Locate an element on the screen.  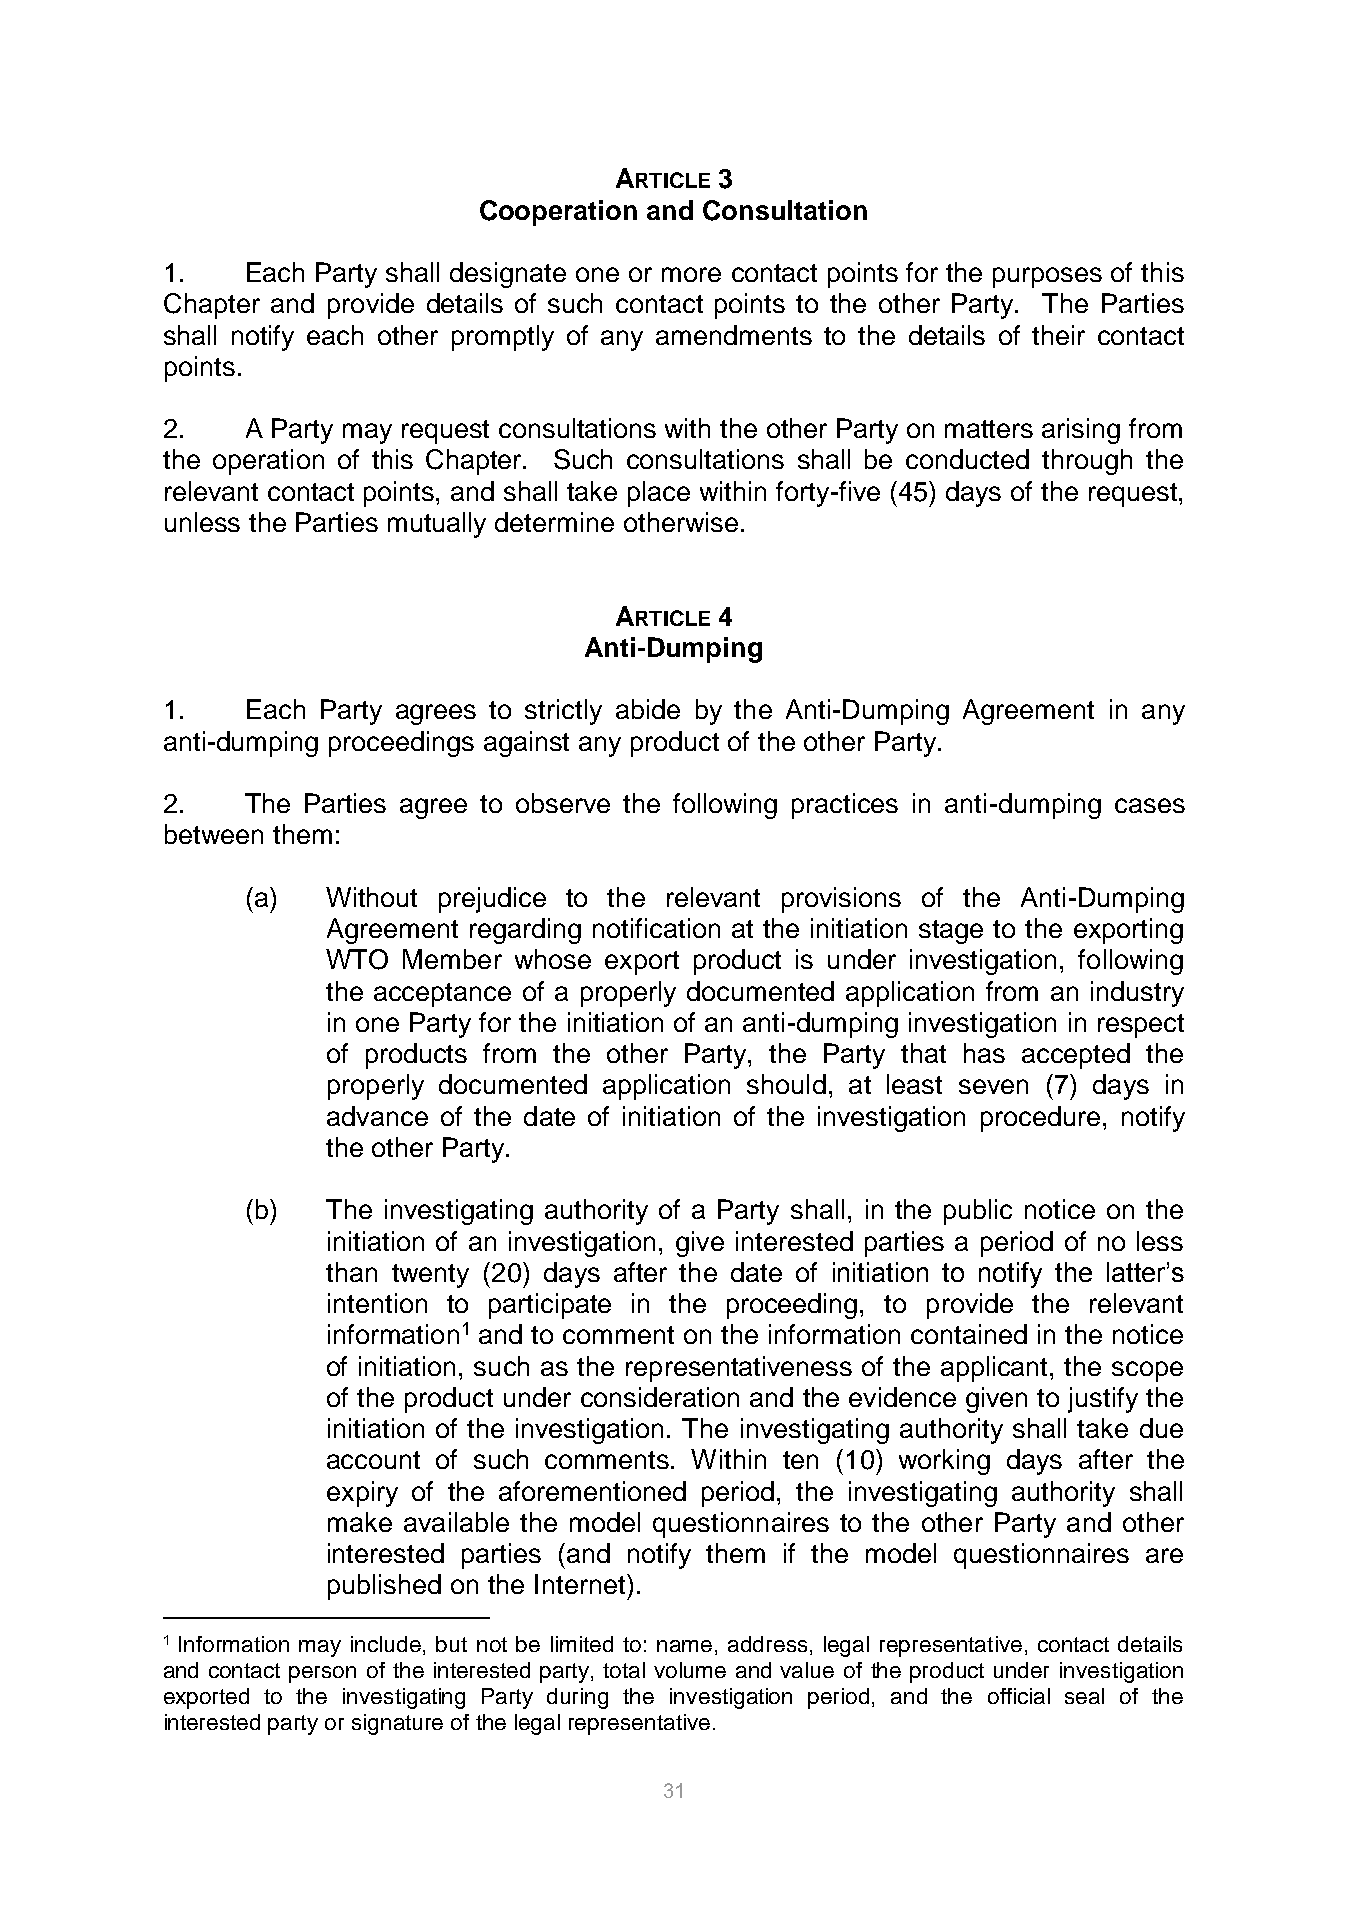
their is located at coordinates (1058, 335).
